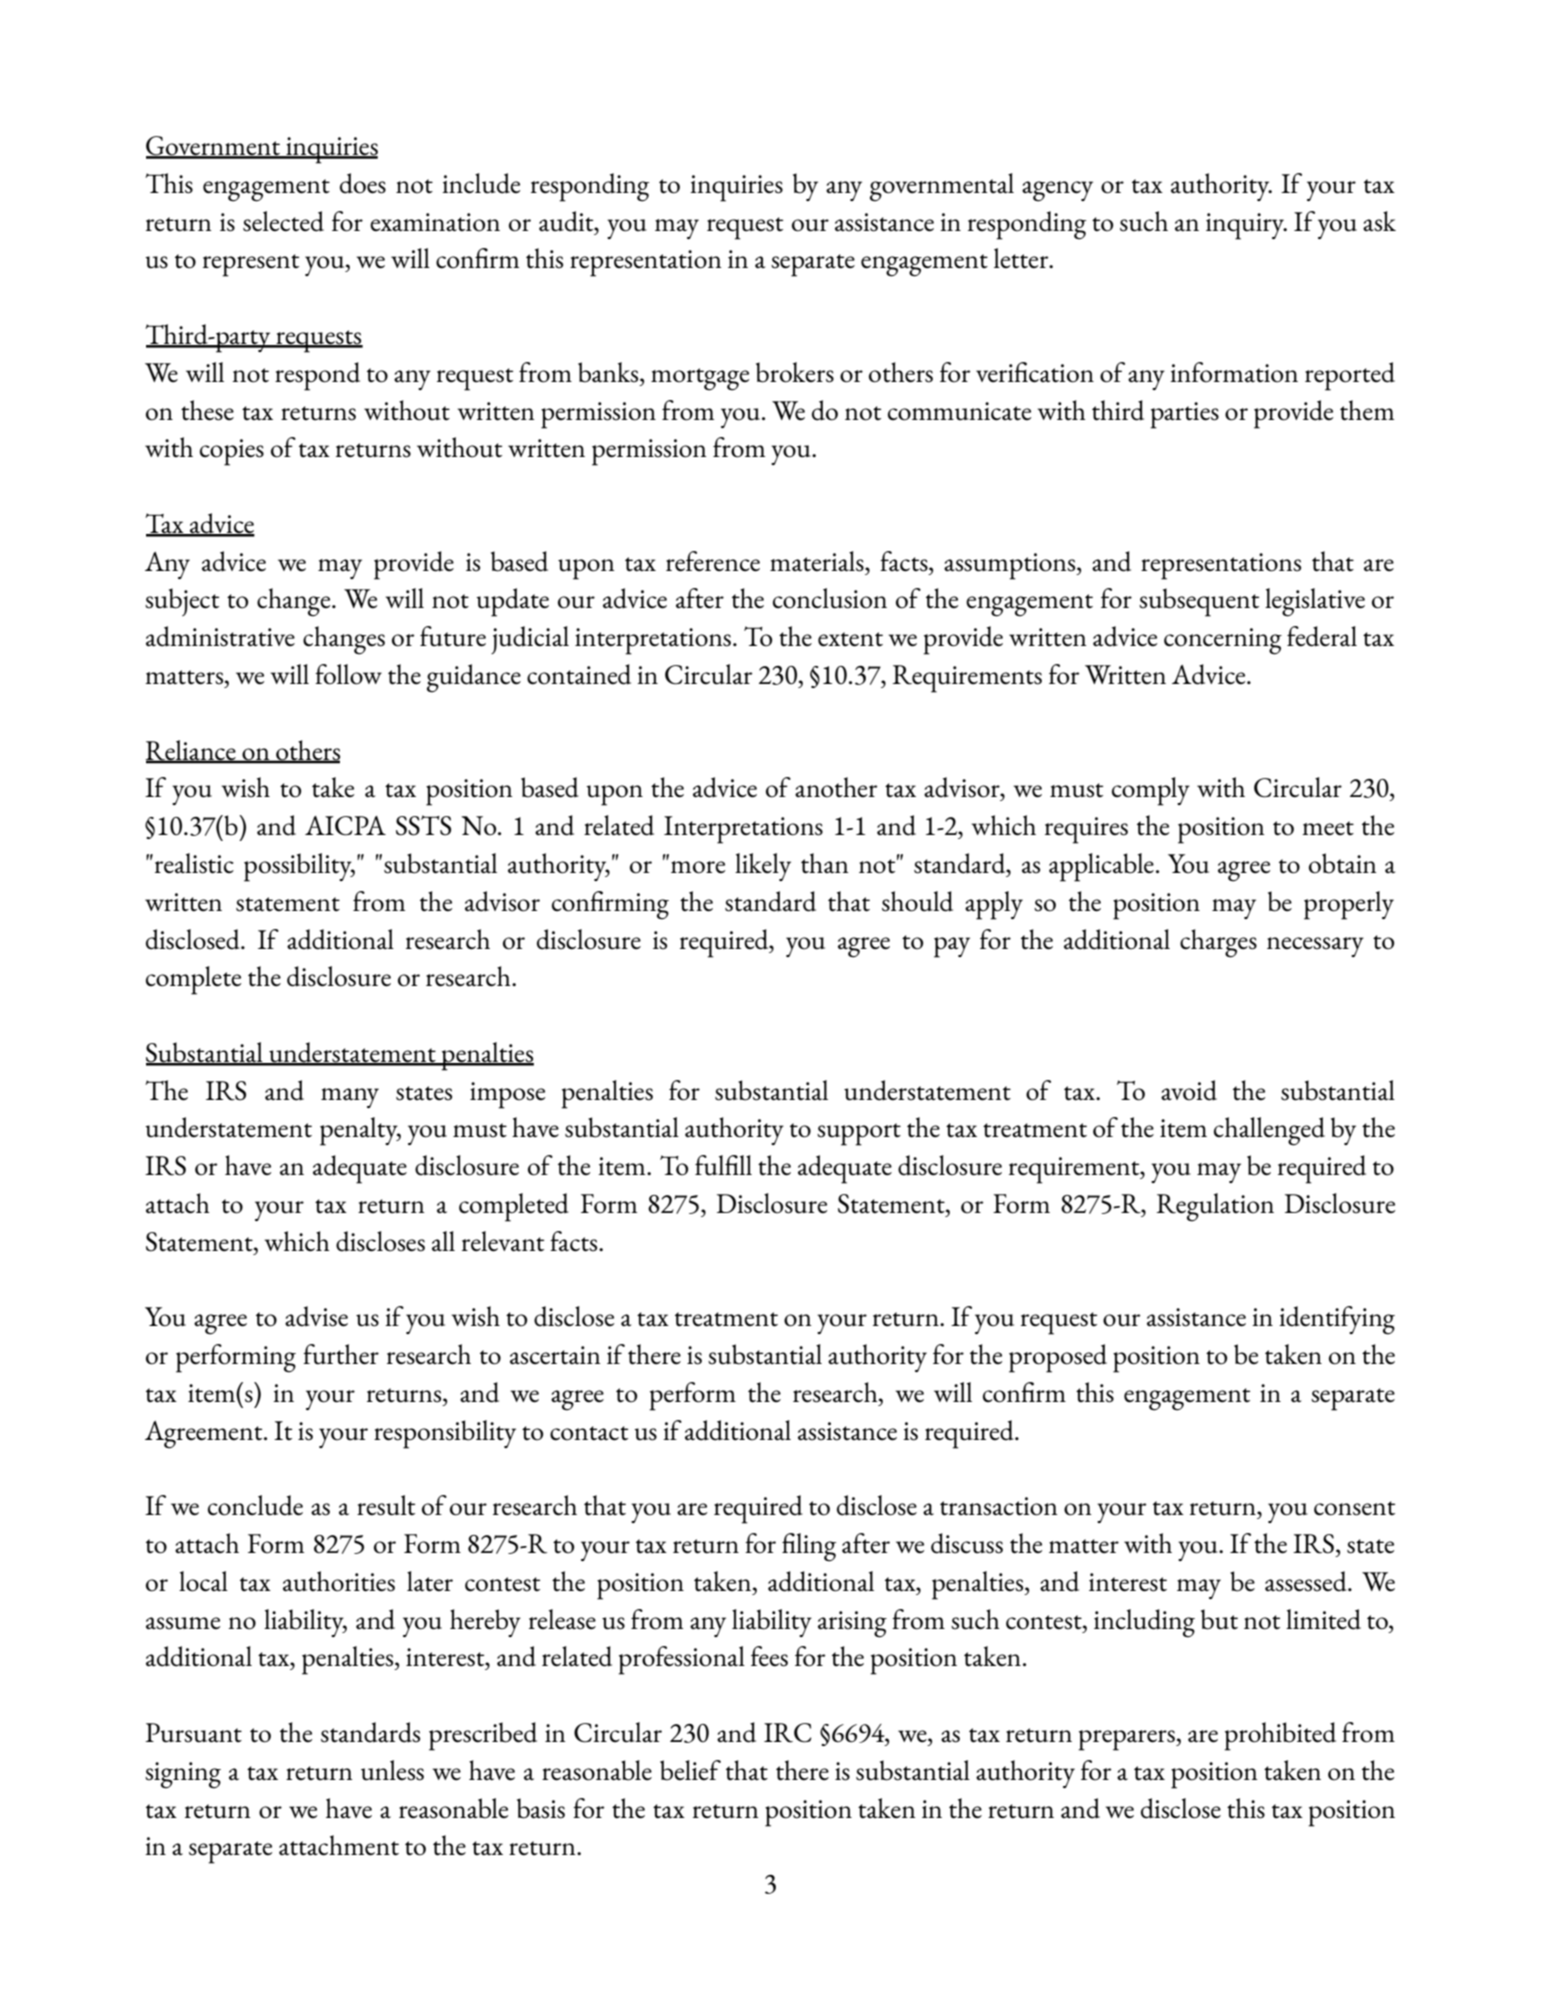 Image resolution: width=1541 pixels, height=1995 pixels. I want to click on selected, so click(283, 221).
